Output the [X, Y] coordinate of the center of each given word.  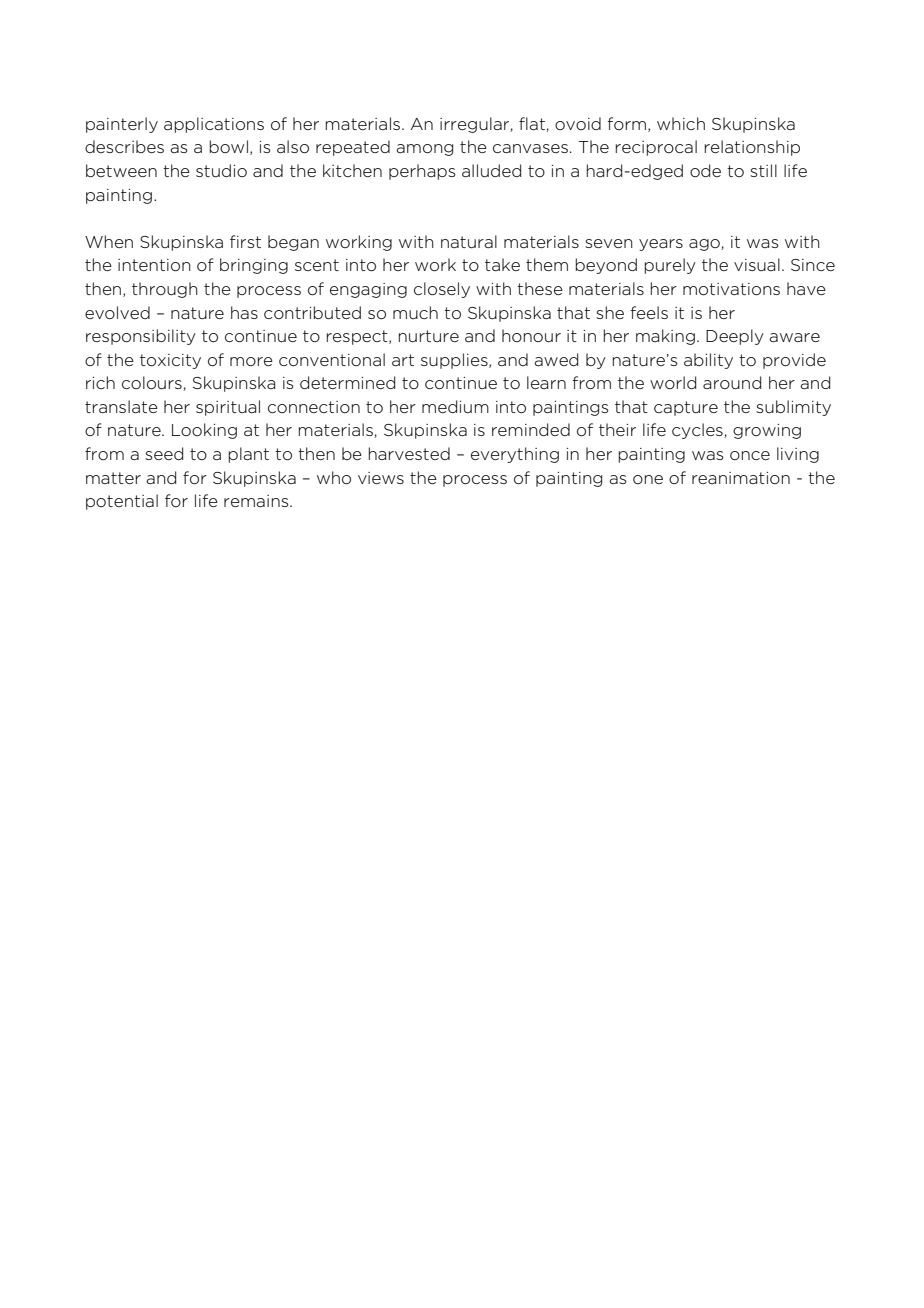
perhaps [422, 172]
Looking [204, 431]
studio [221, 171]
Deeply [735, 337]
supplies [455, 361]
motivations [731, 289]
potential [122, 502]
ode [705, 170]
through [165, 290]
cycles [698, 431]
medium [455, 407]
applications [214, 125]
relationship [752, 148]
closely [442, 290]
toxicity [170, 361]
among [424, 150]
